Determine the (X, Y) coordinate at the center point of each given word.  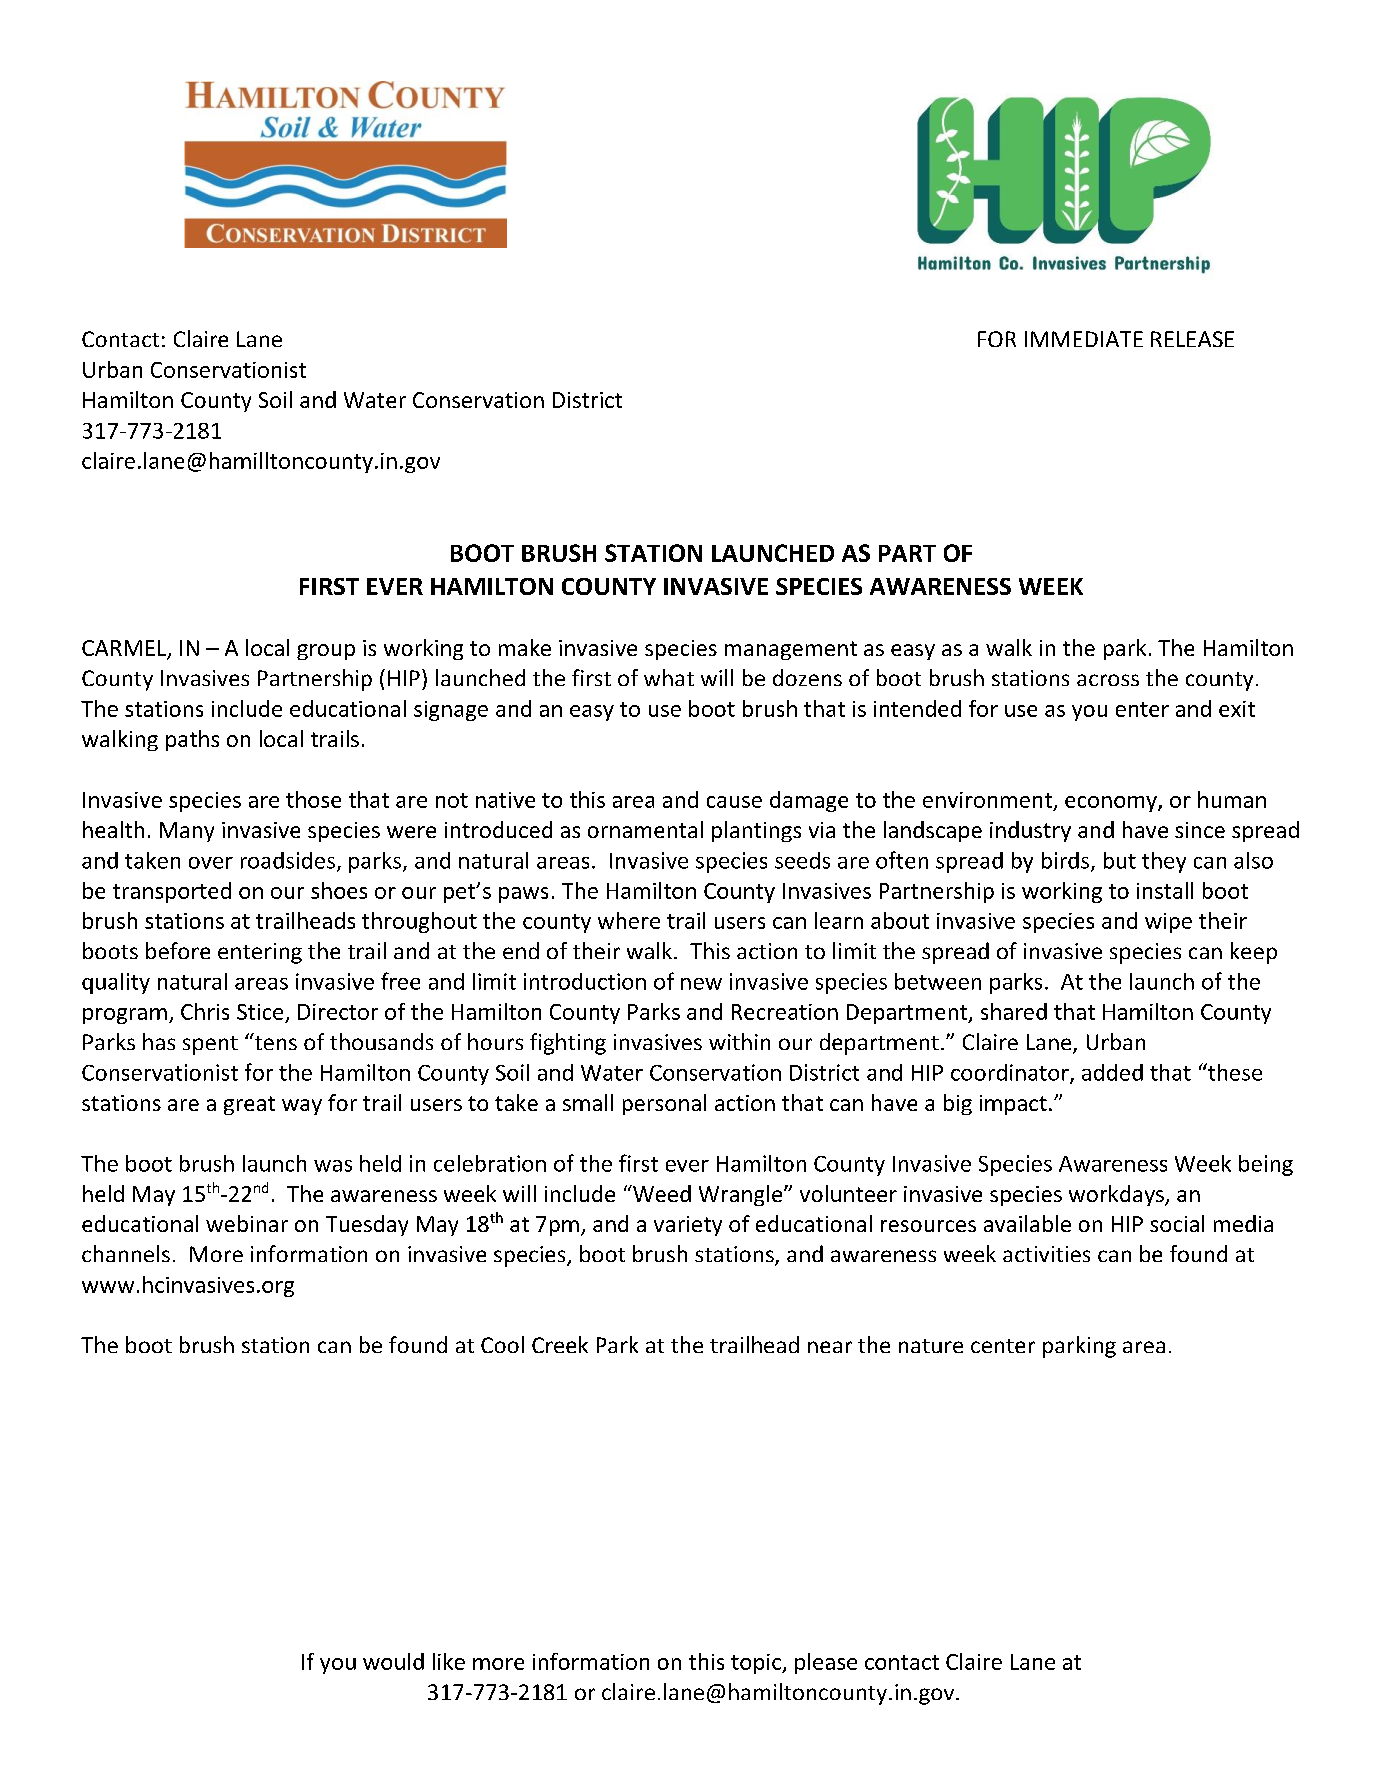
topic (757, 1664)
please (826, 1663)
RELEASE (1192, 339)
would (393, 1661)
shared (1014, 1011)
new (701, 984)
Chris (205, 1011)
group (326, 652)
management (791, 650)
